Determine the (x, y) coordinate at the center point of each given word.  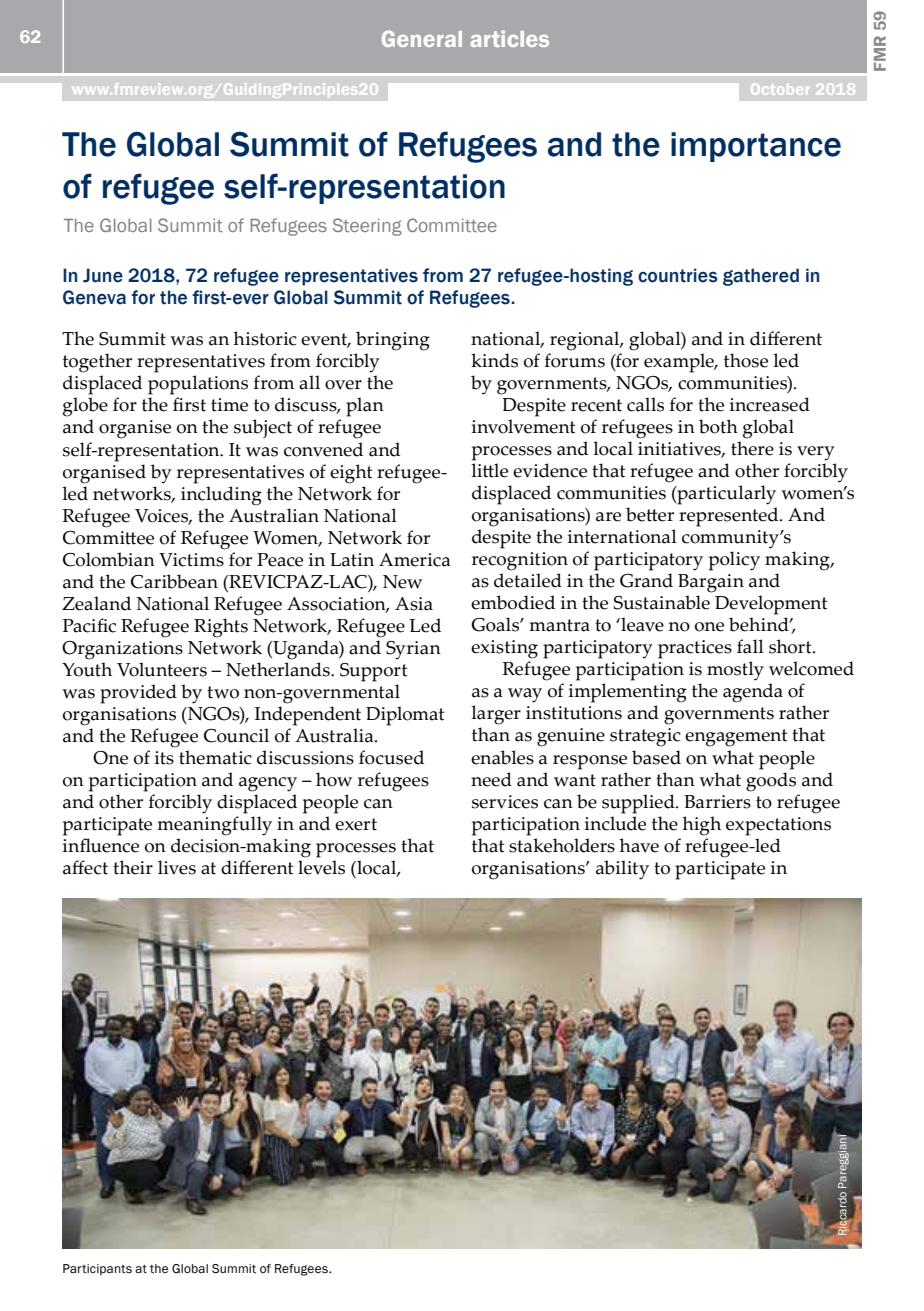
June (103, 275)
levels (321, 867)
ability (622, 870)
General (422, 38)
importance (756, 147)
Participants (97, 1270)
